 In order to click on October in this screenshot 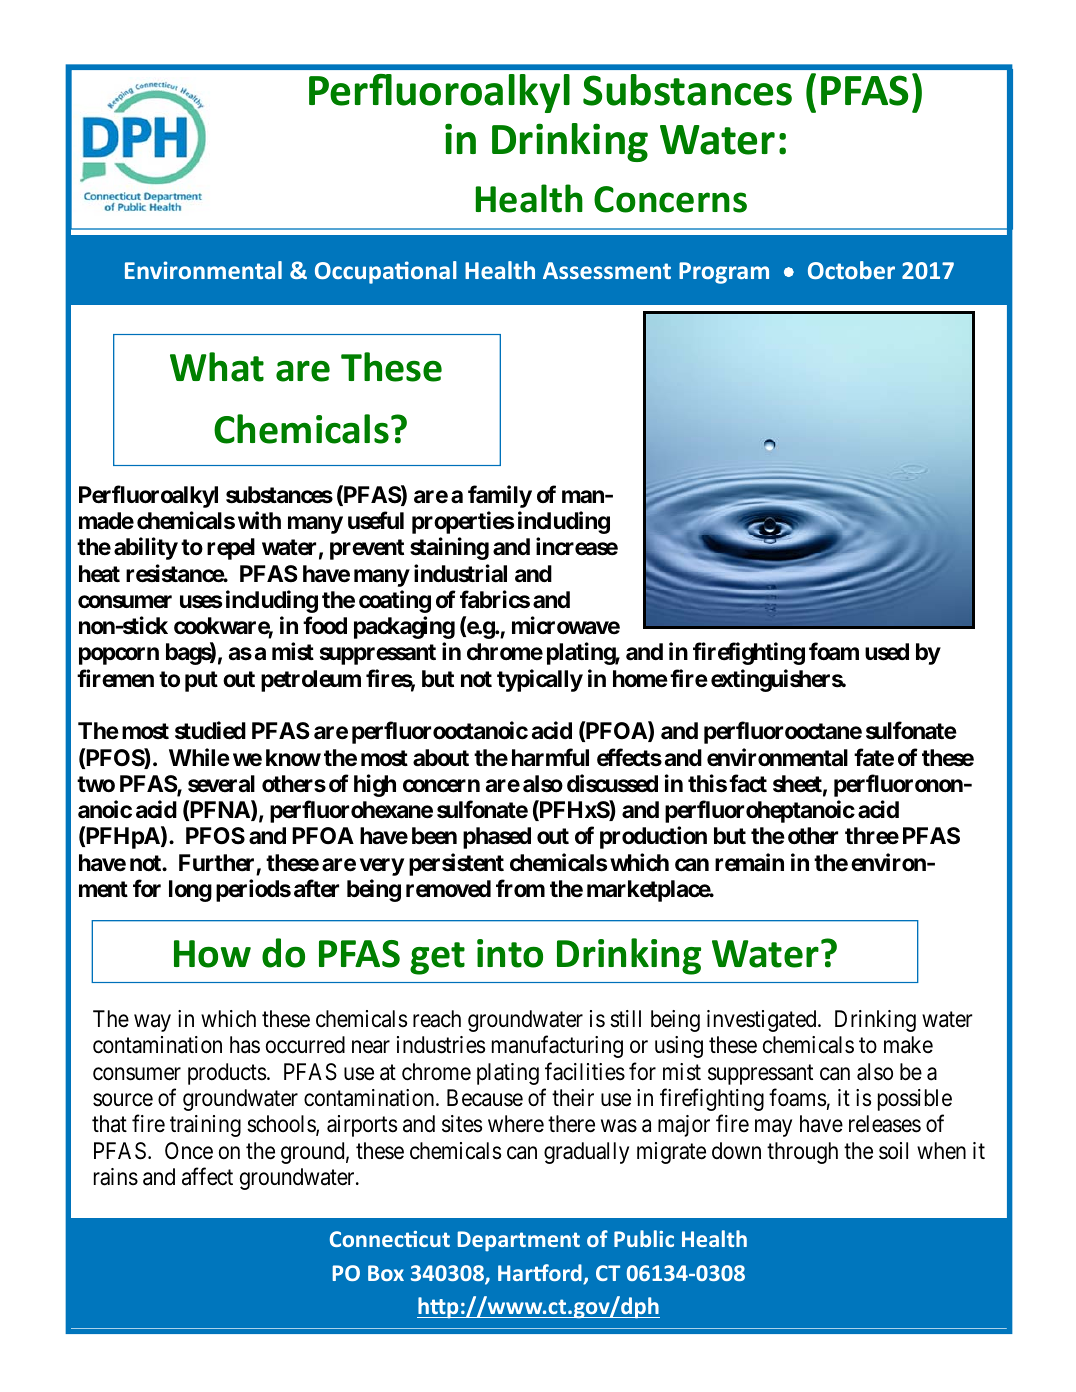, I will do `click(851, 270)`.
